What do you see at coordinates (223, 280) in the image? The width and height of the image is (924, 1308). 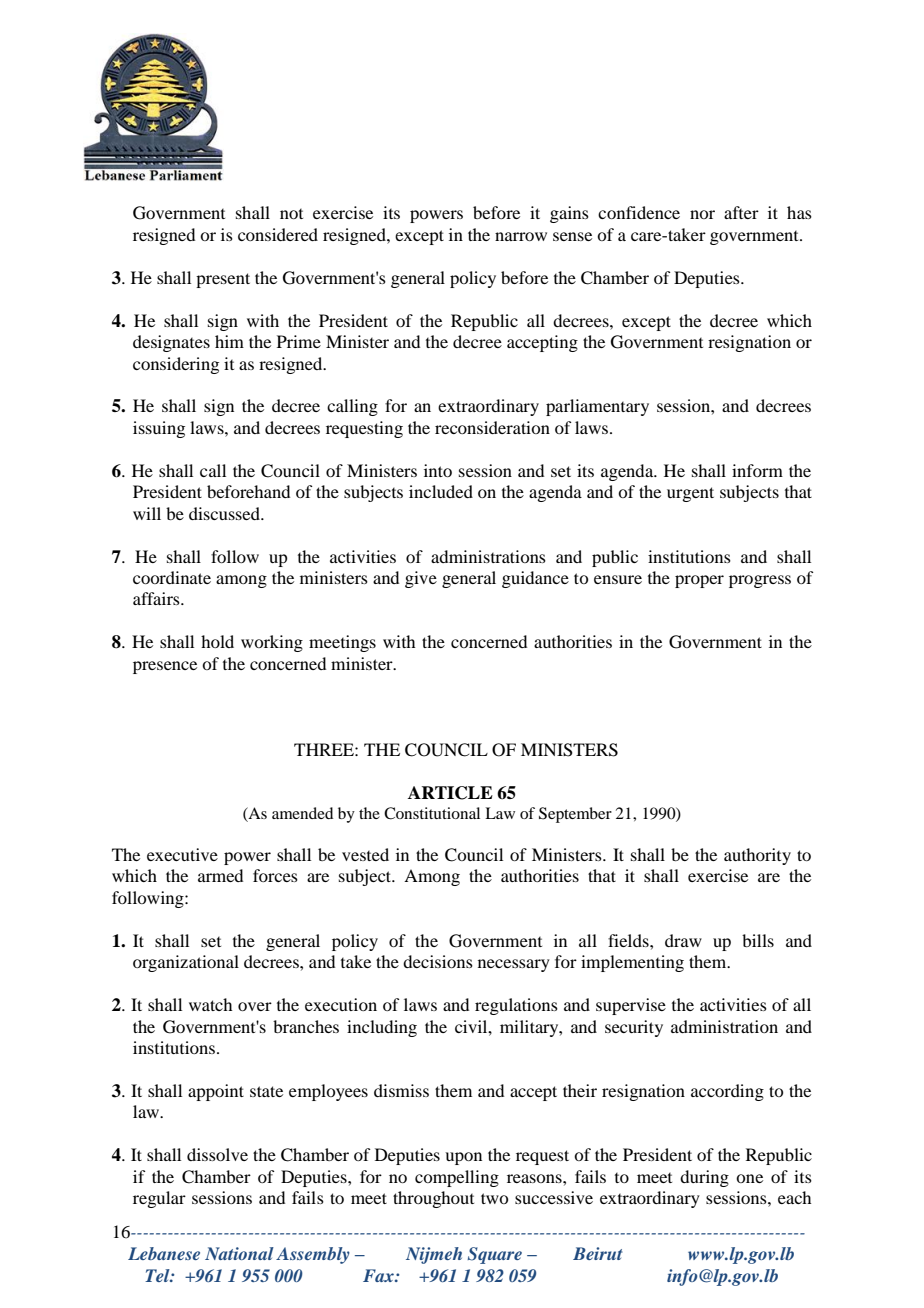 I see `present` at bounding box center [223, 280].
